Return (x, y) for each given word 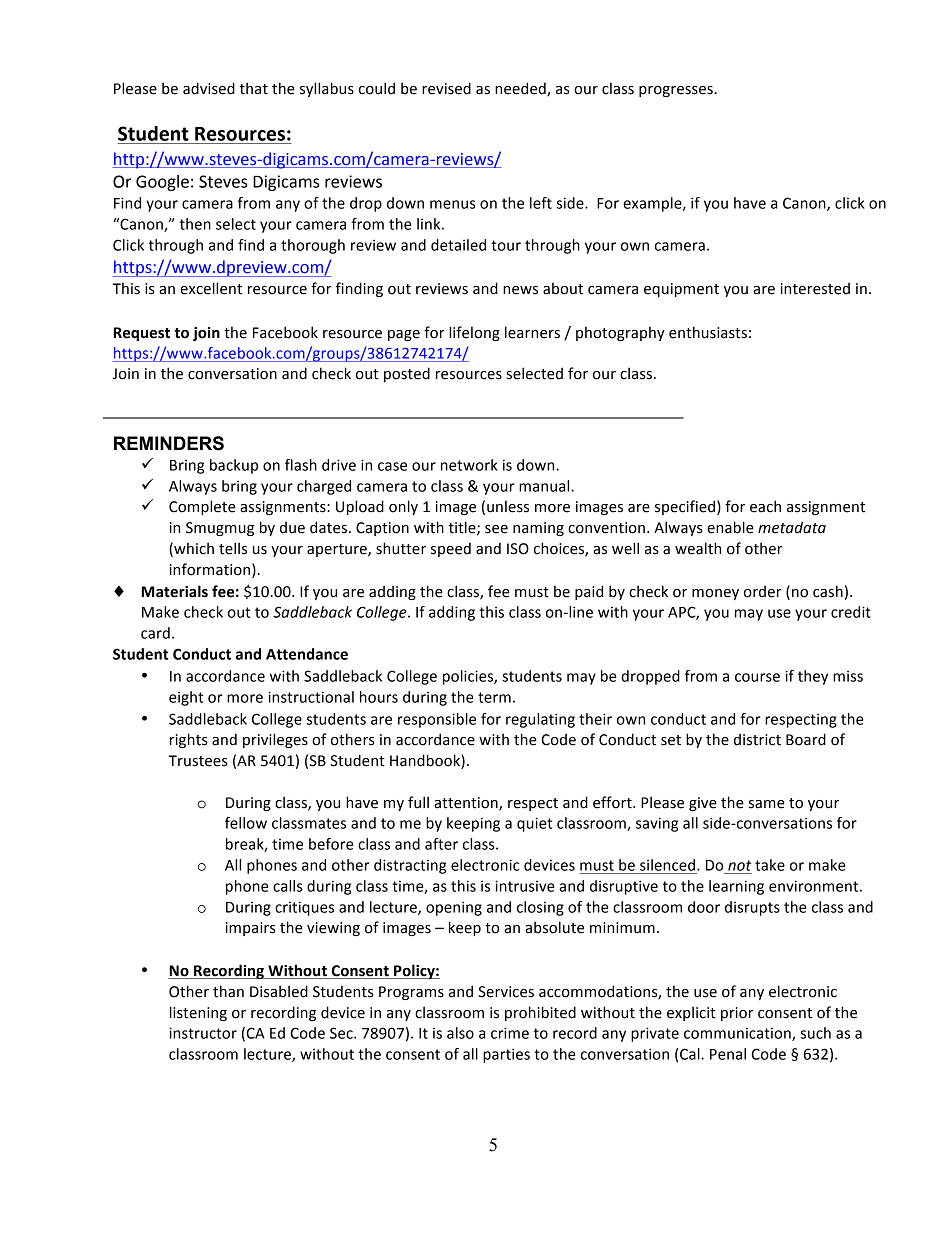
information (210, 569)
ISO (518, 549)
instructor (203, 1033)
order (763, 591)
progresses (677, 91)
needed (521, 89)
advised (209, 88)
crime (510, 1033)
